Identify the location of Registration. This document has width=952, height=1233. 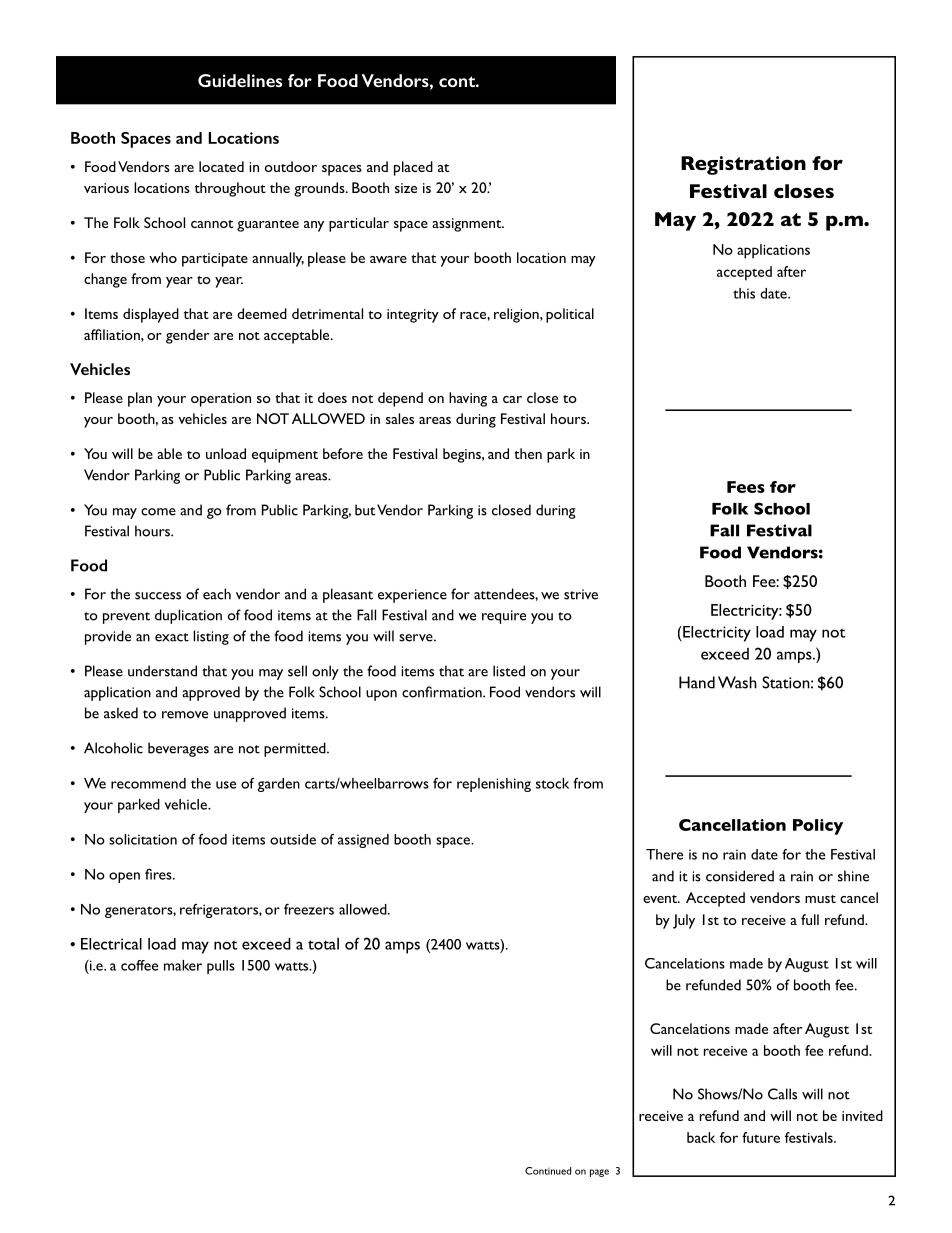
(743, 165).
